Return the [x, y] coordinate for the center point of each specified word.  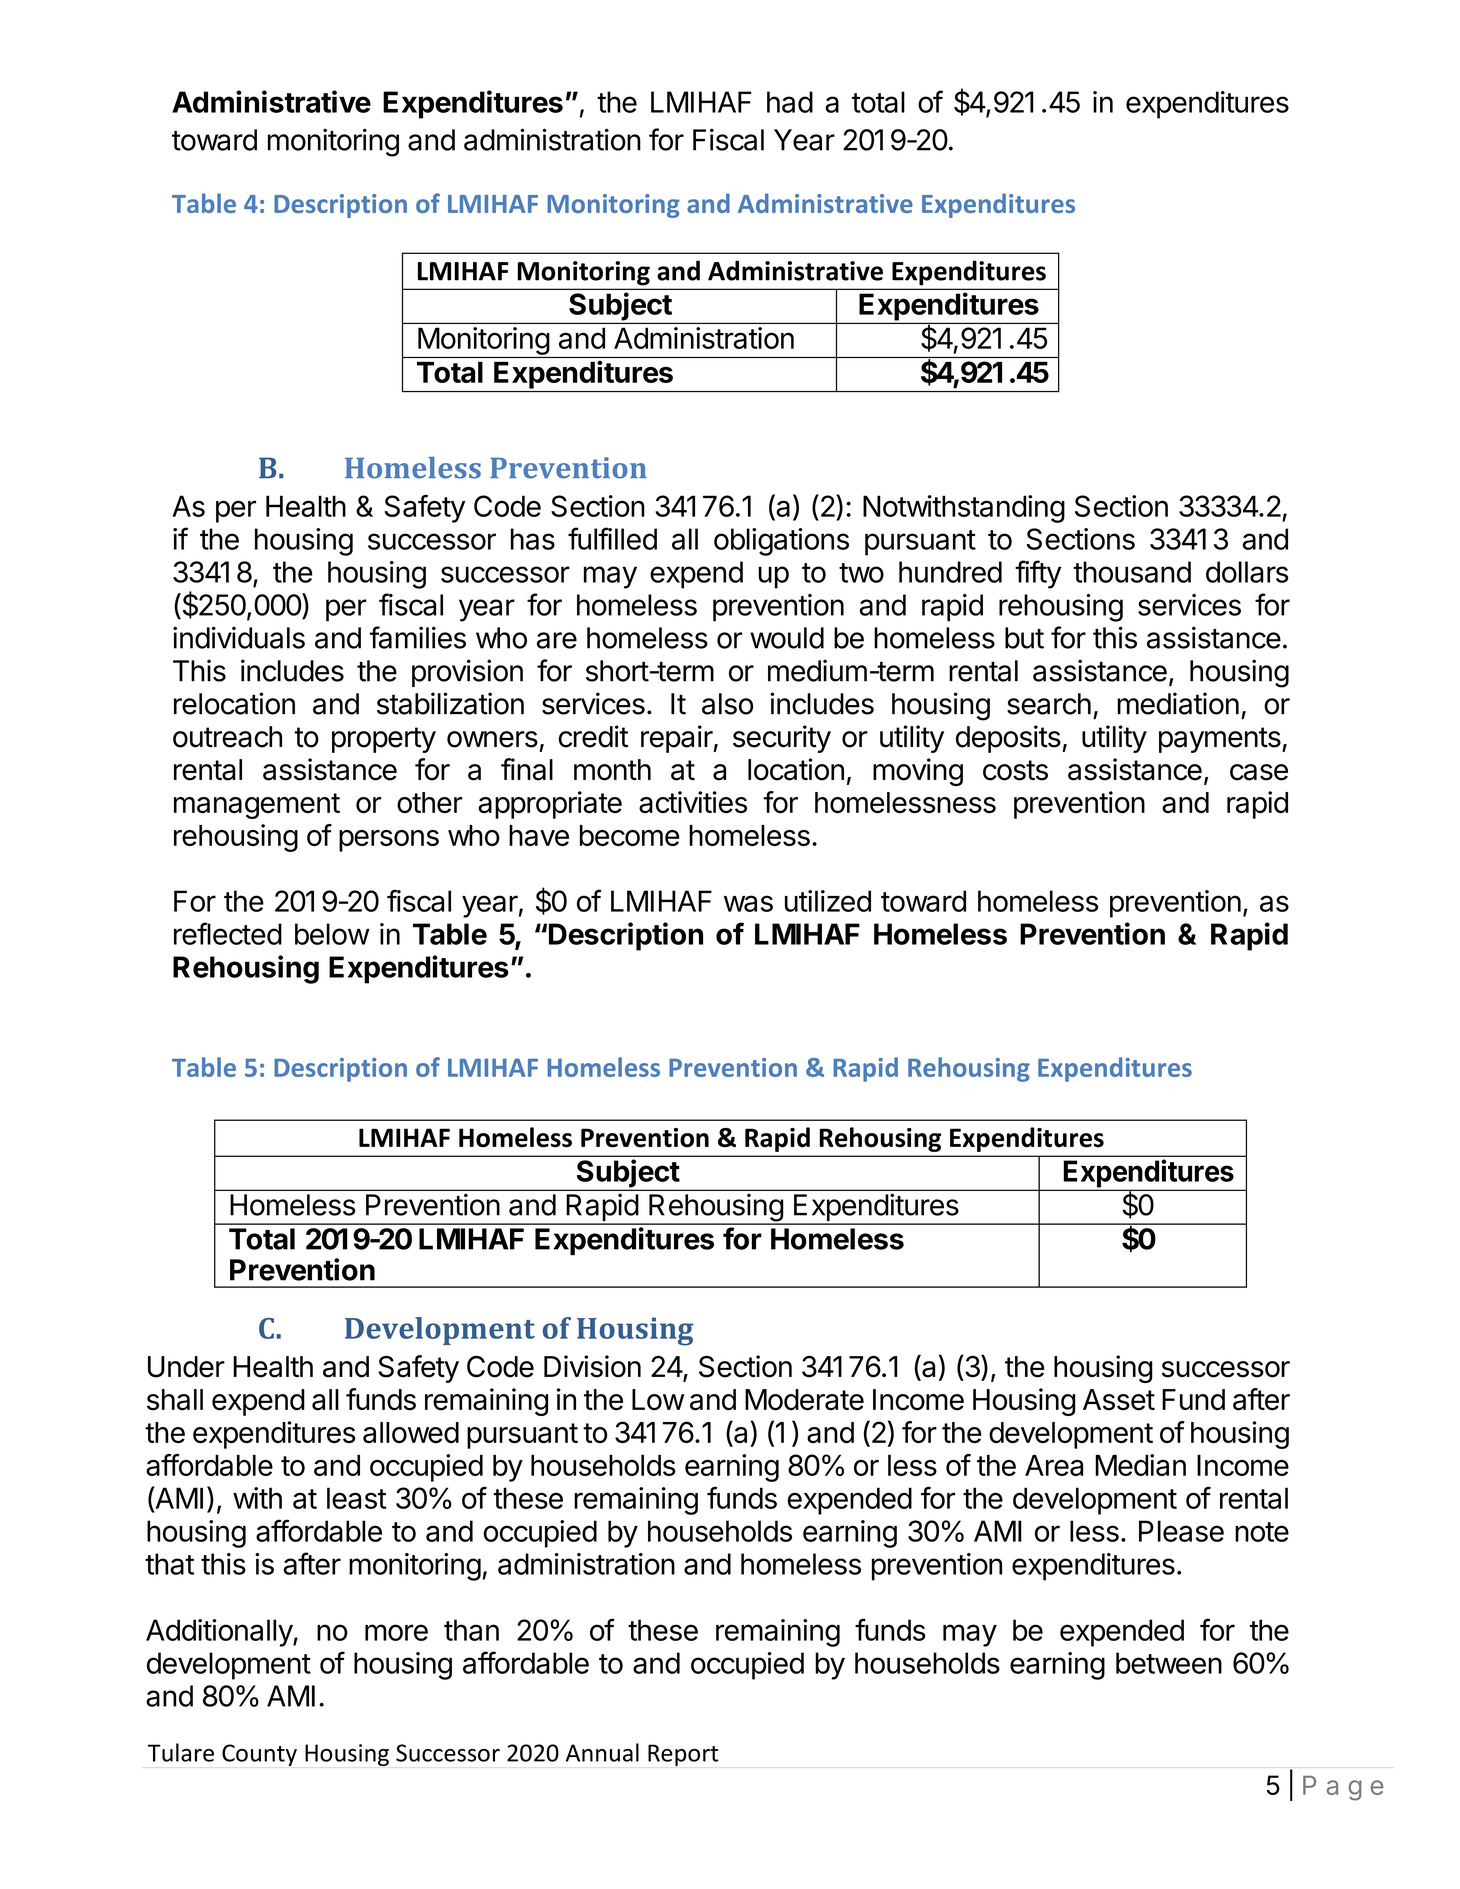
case [1259, 772]
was [748, 903]
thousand [1132, 572]
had [790, 102]
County [259, 1755]
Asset [1119, 1400]
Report [683, 1755]
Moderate [804, 1400]
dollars [1247, 572]
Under [186, 1367]
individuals [239, 637]
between [1169, 1663]
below [332, 934]
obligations [781, 542]
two [861, 573]
